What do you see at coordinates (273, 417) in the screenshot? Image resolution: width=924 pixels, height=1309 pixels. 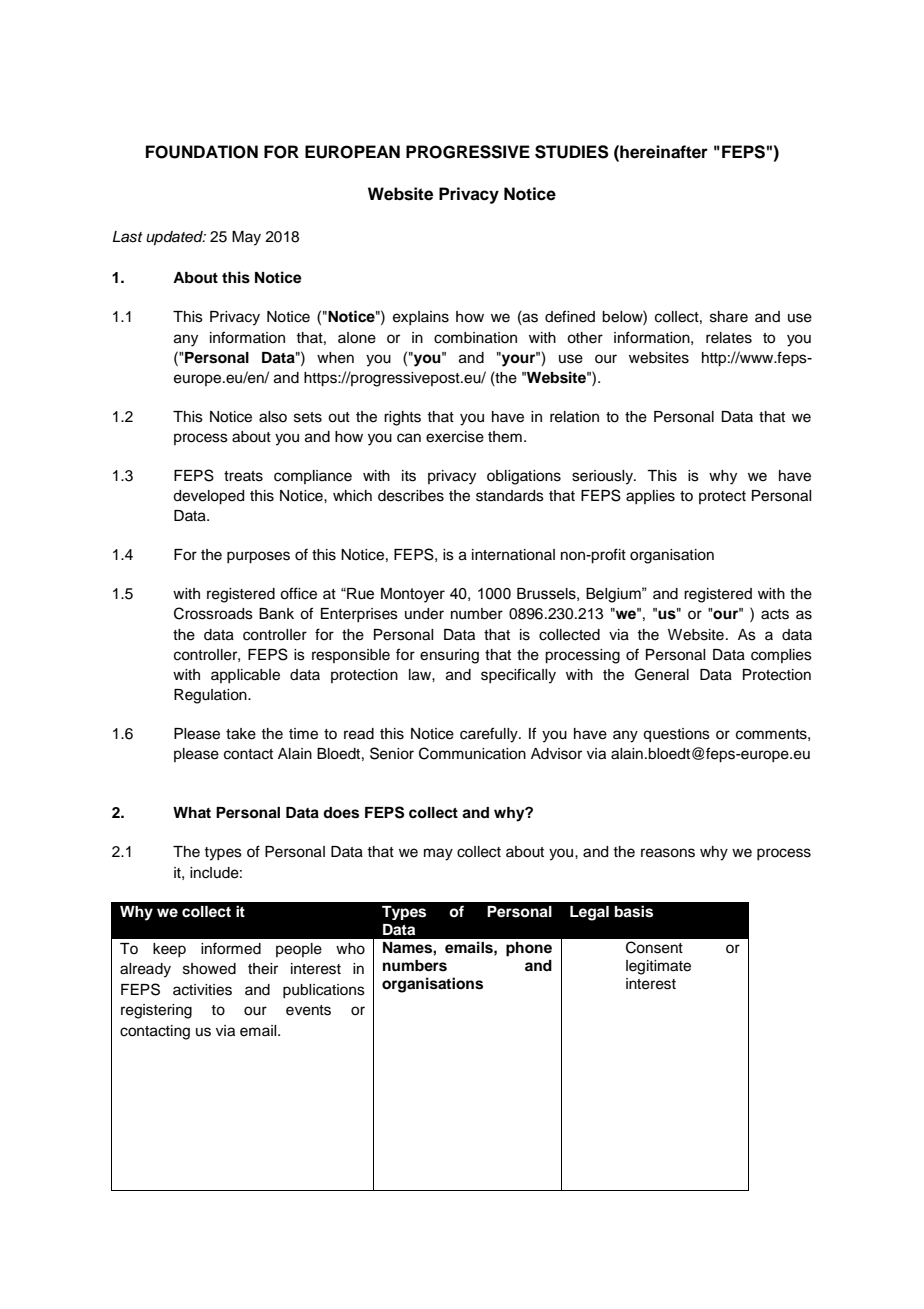 I see `also` at bounding box center [273, 417].
